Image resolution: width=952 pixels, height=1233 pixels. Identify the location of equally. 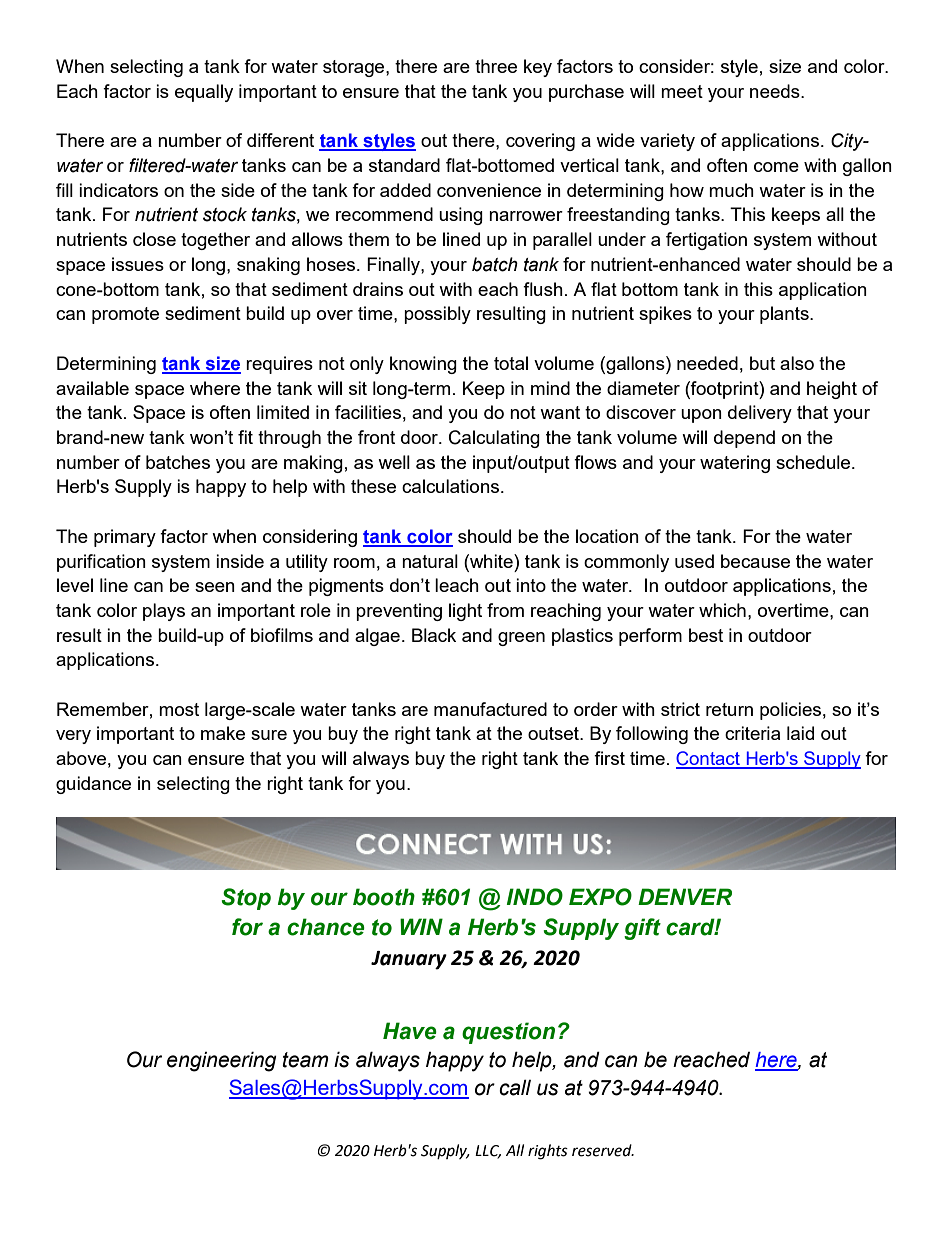
(204, 93).
